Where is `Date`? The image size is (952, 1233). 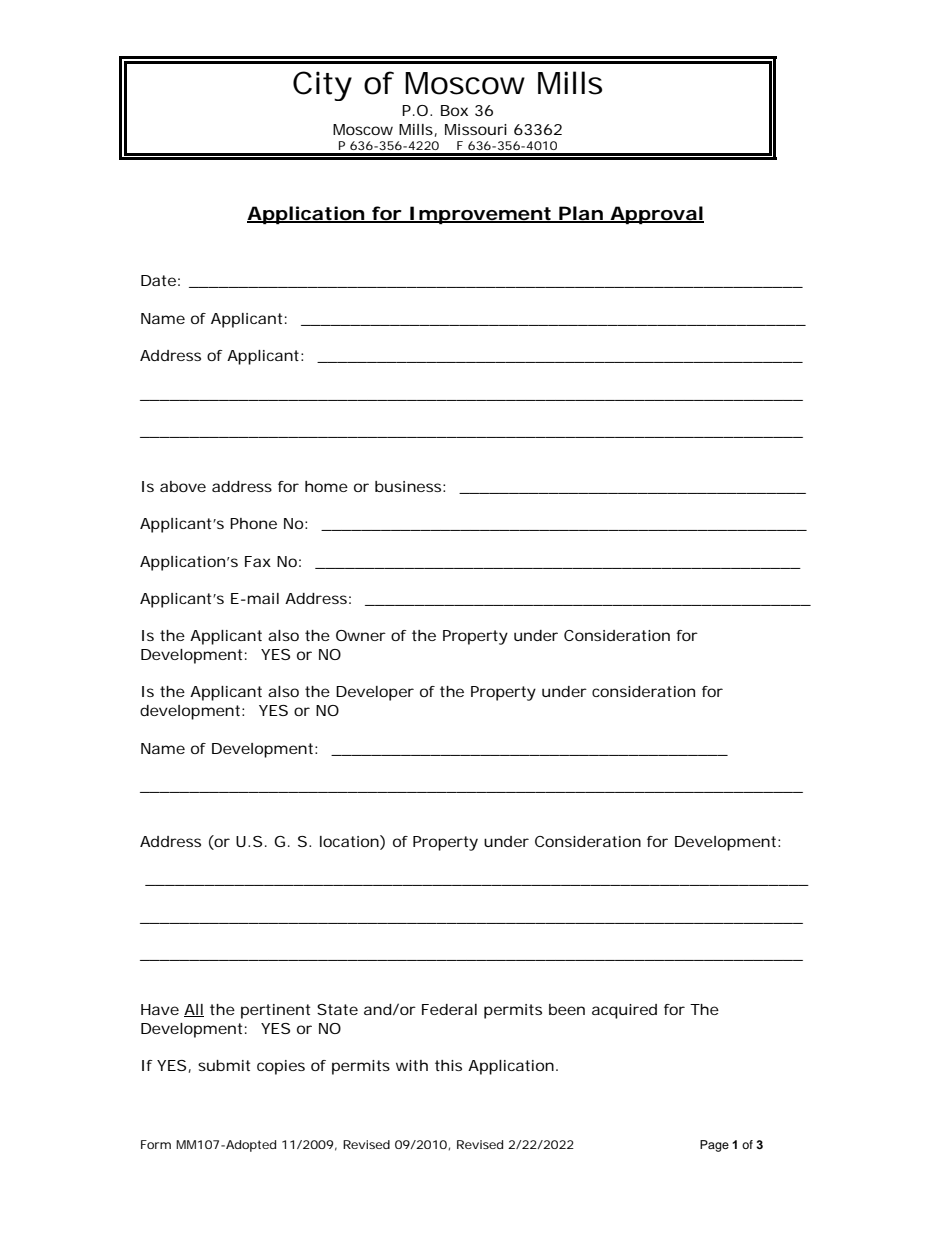
Date is located at coordinates (158, 280).
